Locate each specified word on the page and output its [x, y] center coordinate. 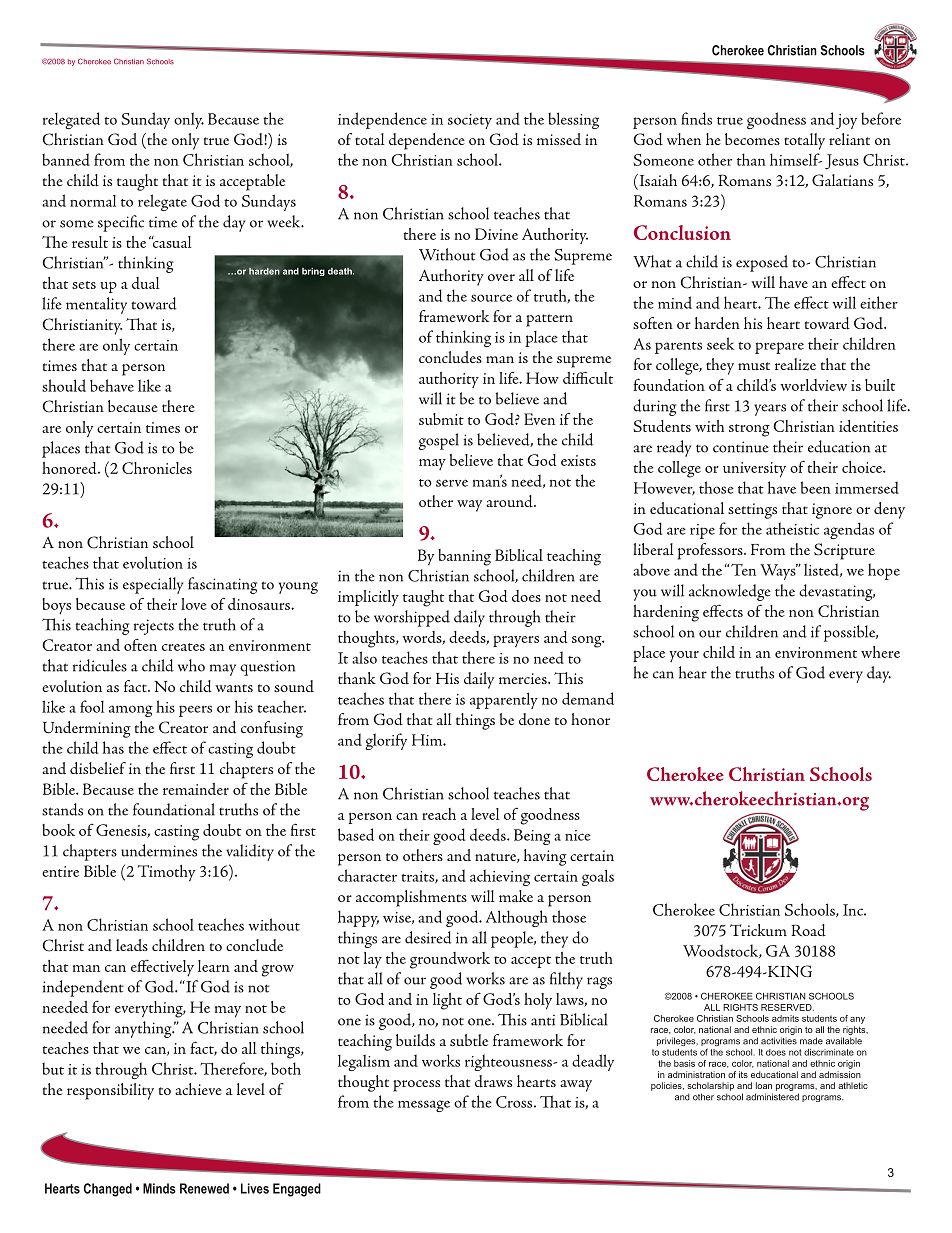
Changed [108, 1190]
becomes [752, 139]
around [510, 501]
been [816, 487]
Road [808, 930]
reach [439, 814]
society [470, 121]
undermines [159, 850]
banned [66, 159]
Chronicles [157, 468]
